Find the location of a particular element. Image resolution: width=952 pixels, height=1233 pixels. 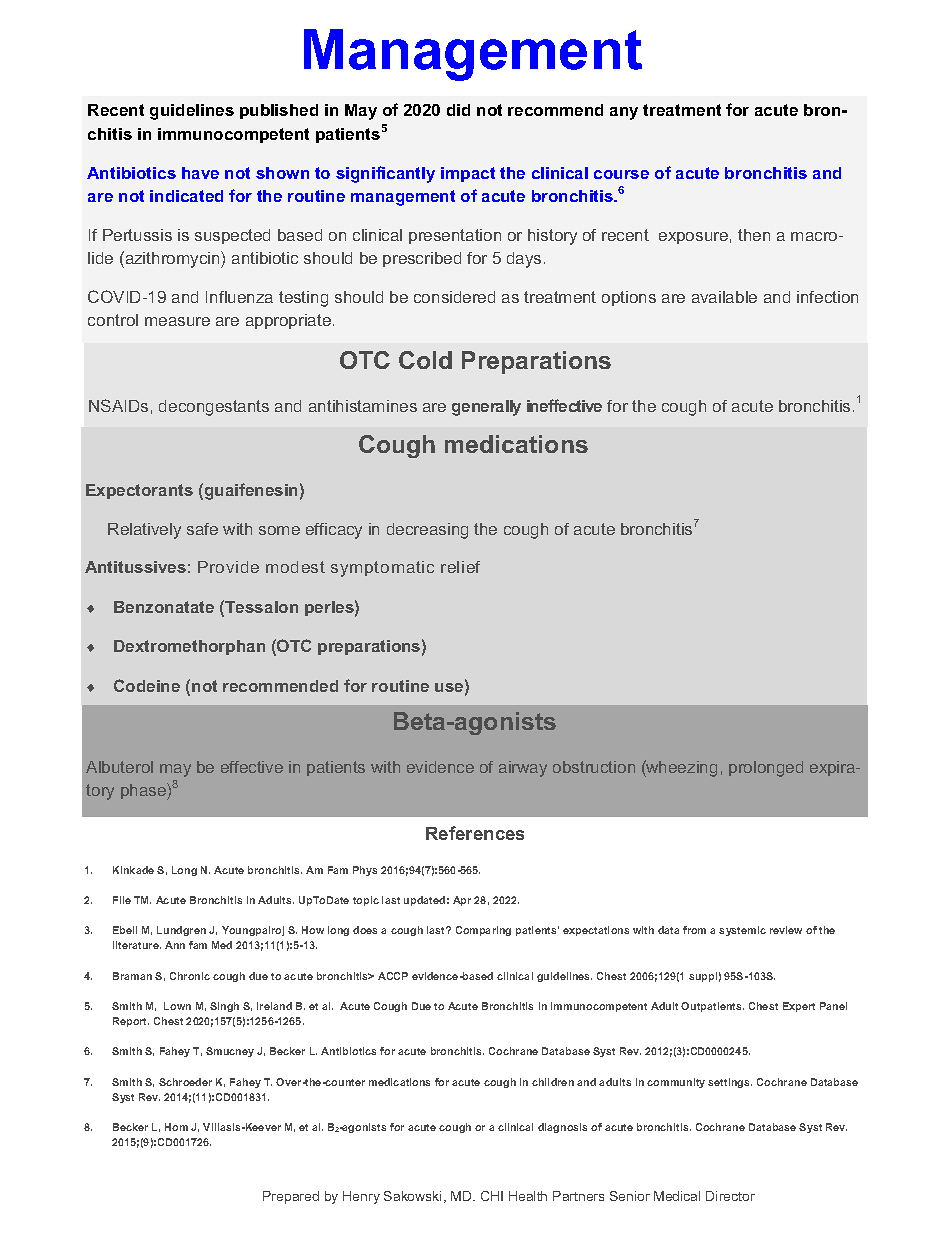

have is located at coordinates (200, 173).
